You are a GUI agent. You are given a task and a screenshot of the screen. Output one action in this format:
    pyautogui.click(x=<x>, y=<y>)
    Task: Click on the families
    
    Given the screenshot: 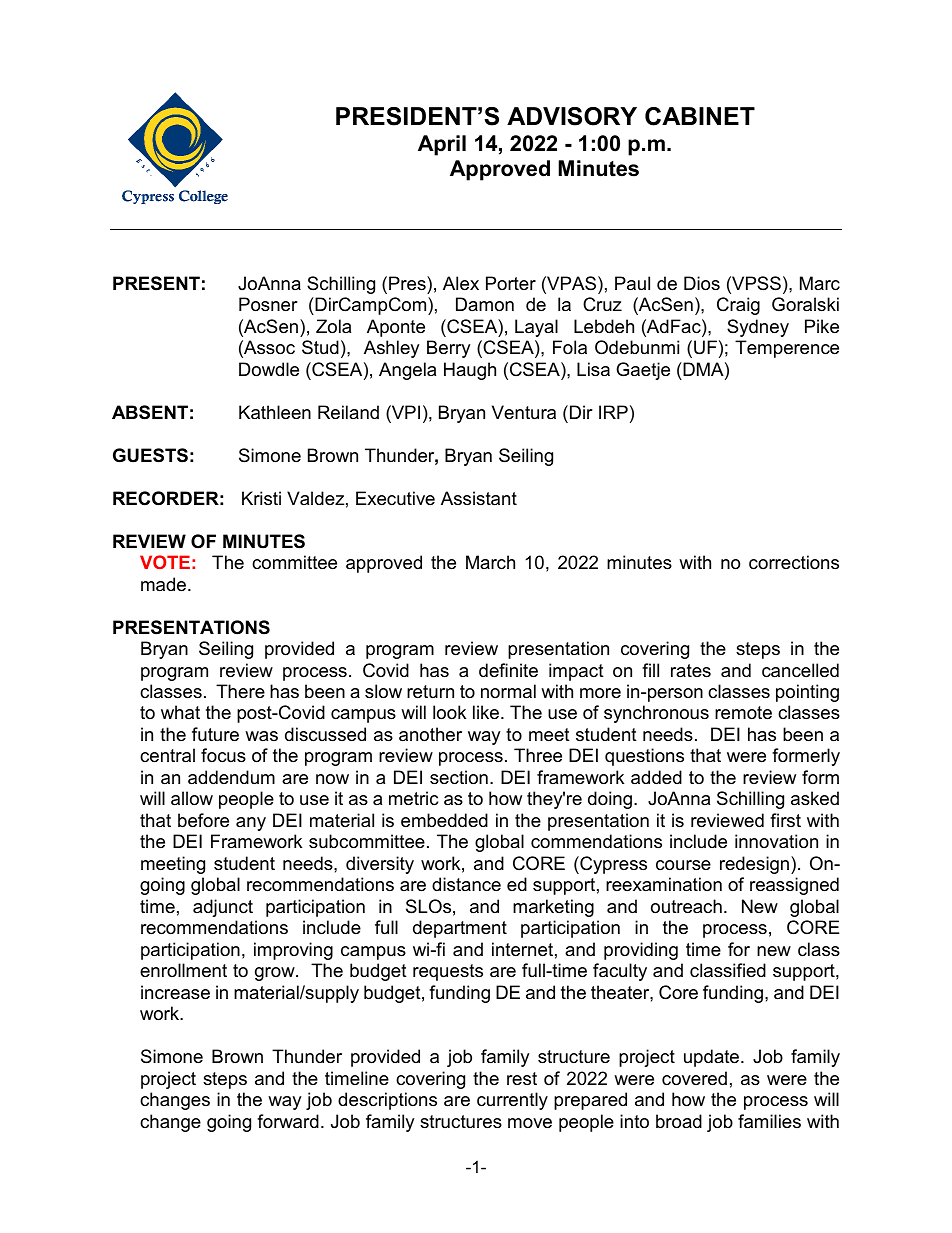 What is the action you would take?
    pyautogui.click(x=769, y=1121)
